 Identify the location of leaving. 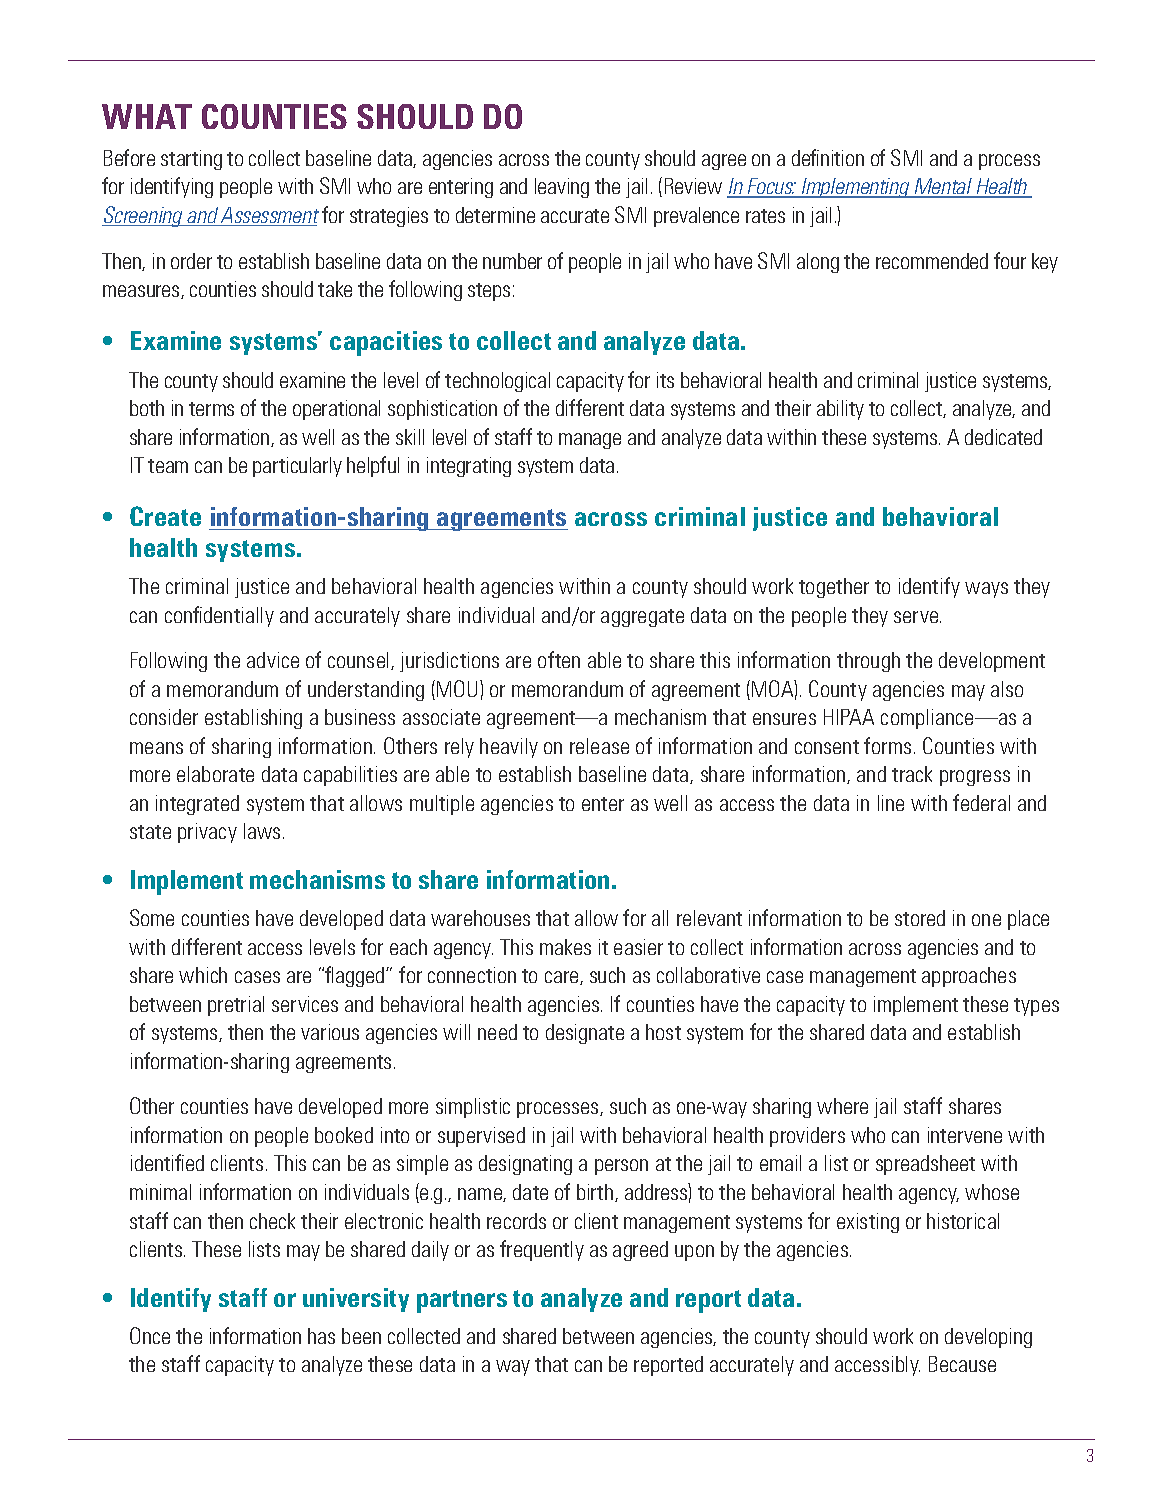
(562, 188).
